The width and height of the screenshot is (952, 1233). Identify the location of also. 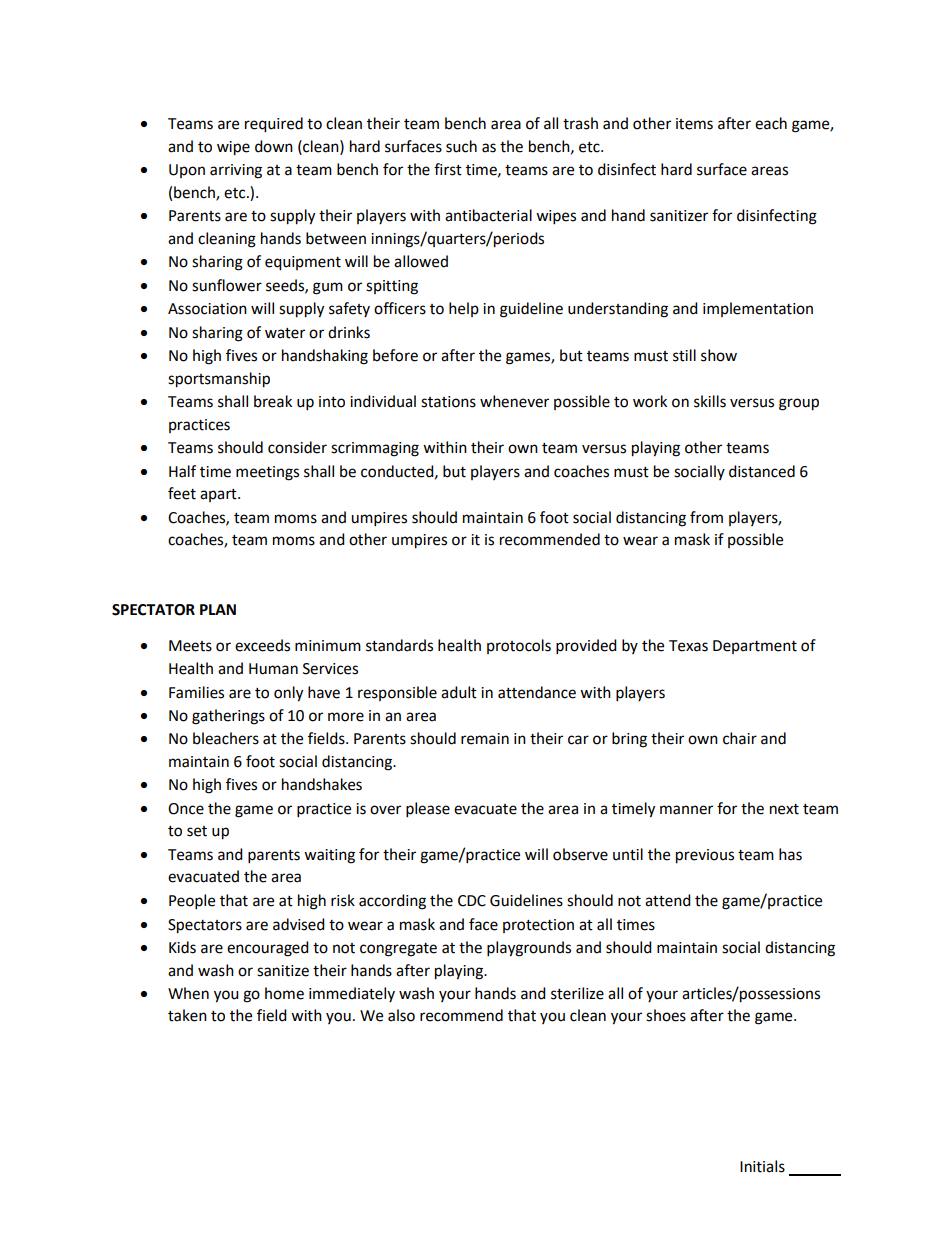
(401, 1015).
